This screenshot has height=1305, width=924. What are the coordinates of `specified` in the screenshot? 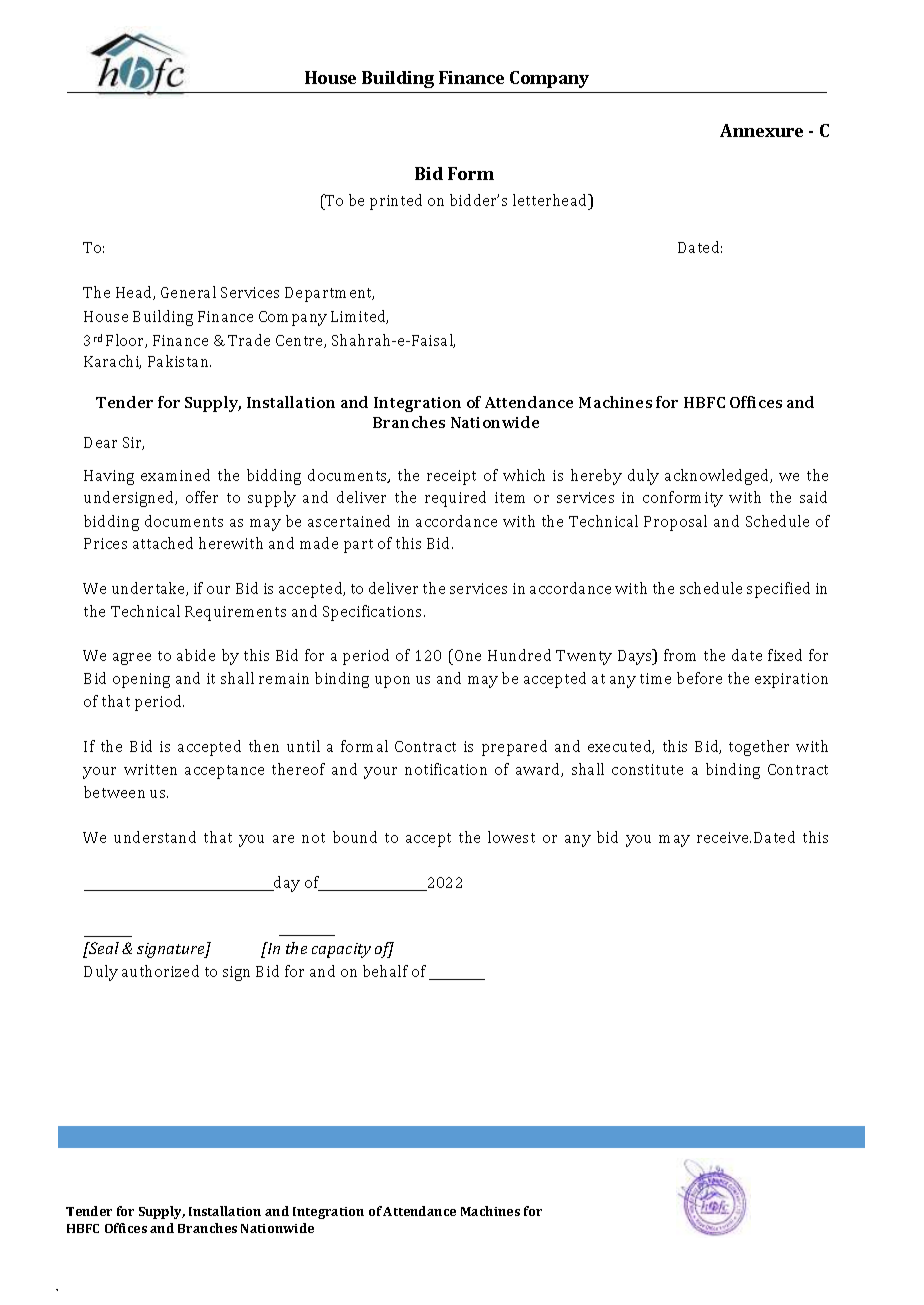 It's located at (778, 590).
